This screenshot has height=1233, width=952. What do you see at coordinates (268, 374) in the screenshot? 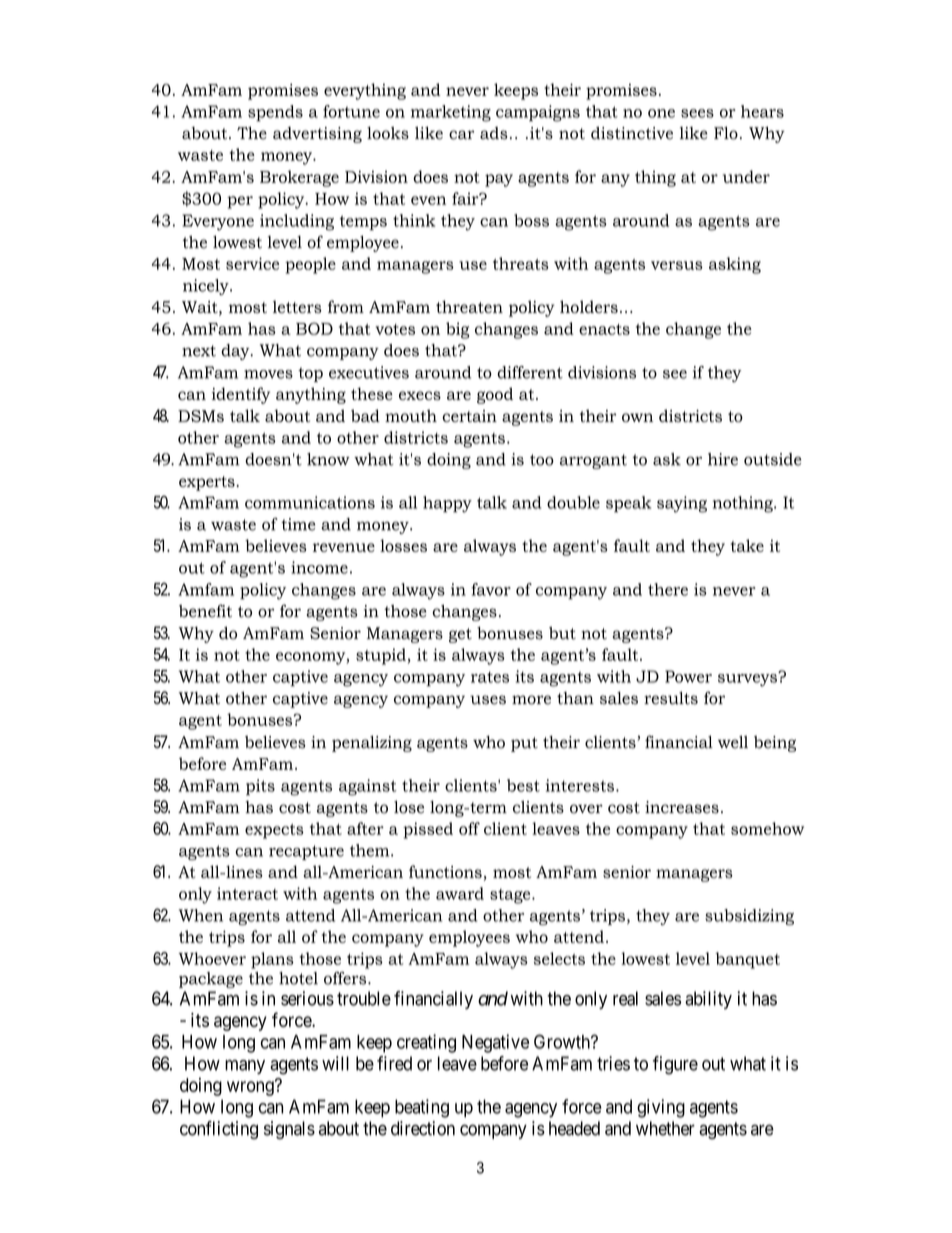
I see `moves` at bounding box center [268, 374].
